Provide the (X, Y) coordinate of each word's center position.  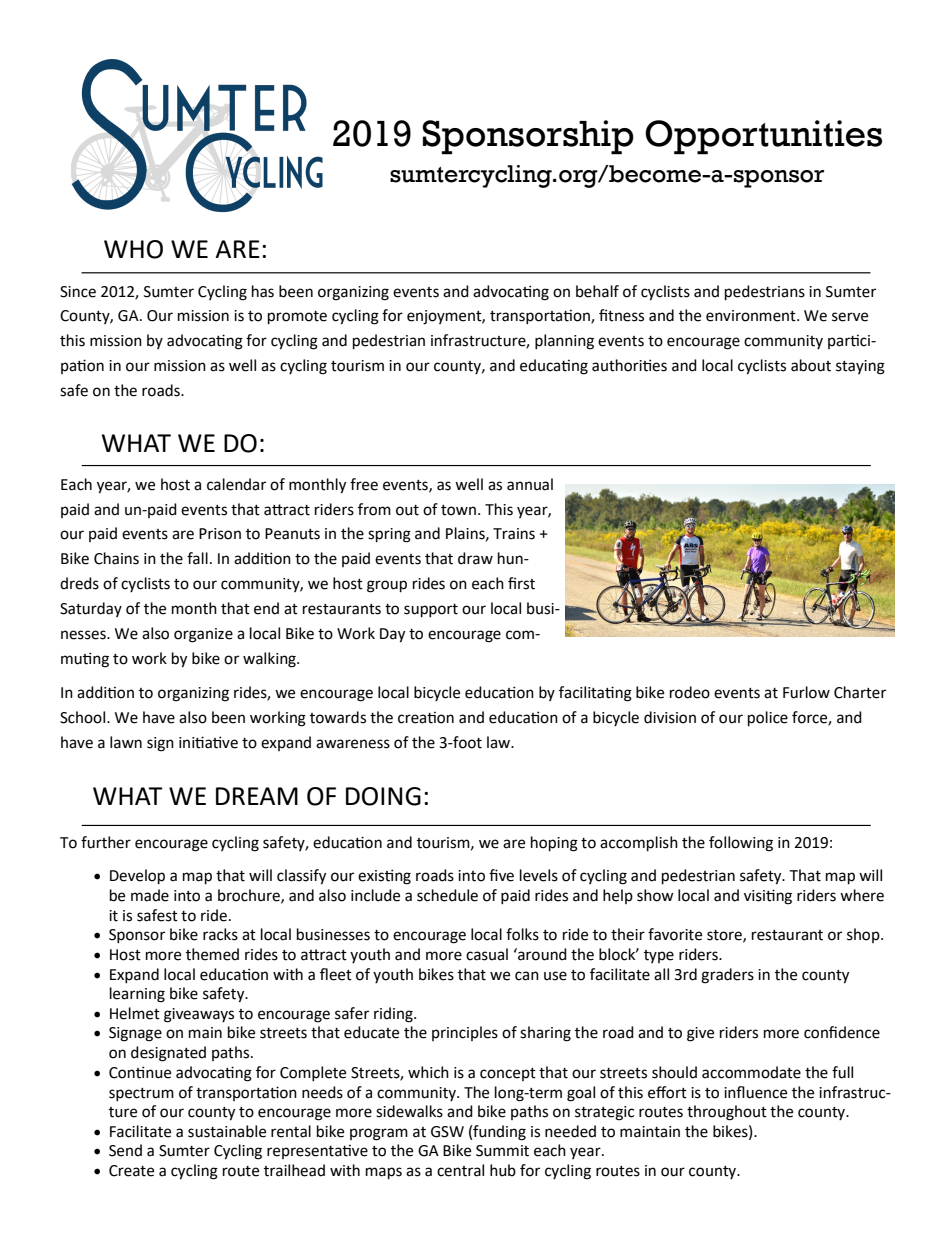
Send (125, 1150)
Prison (220, 534)
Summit (502, 1151)
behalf (597, 291)
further (106, 842)
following (741, 844)
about (811, 365)
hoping (554, 844)
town (458, 510)
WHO (133, 249)
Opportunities (763, 137)
